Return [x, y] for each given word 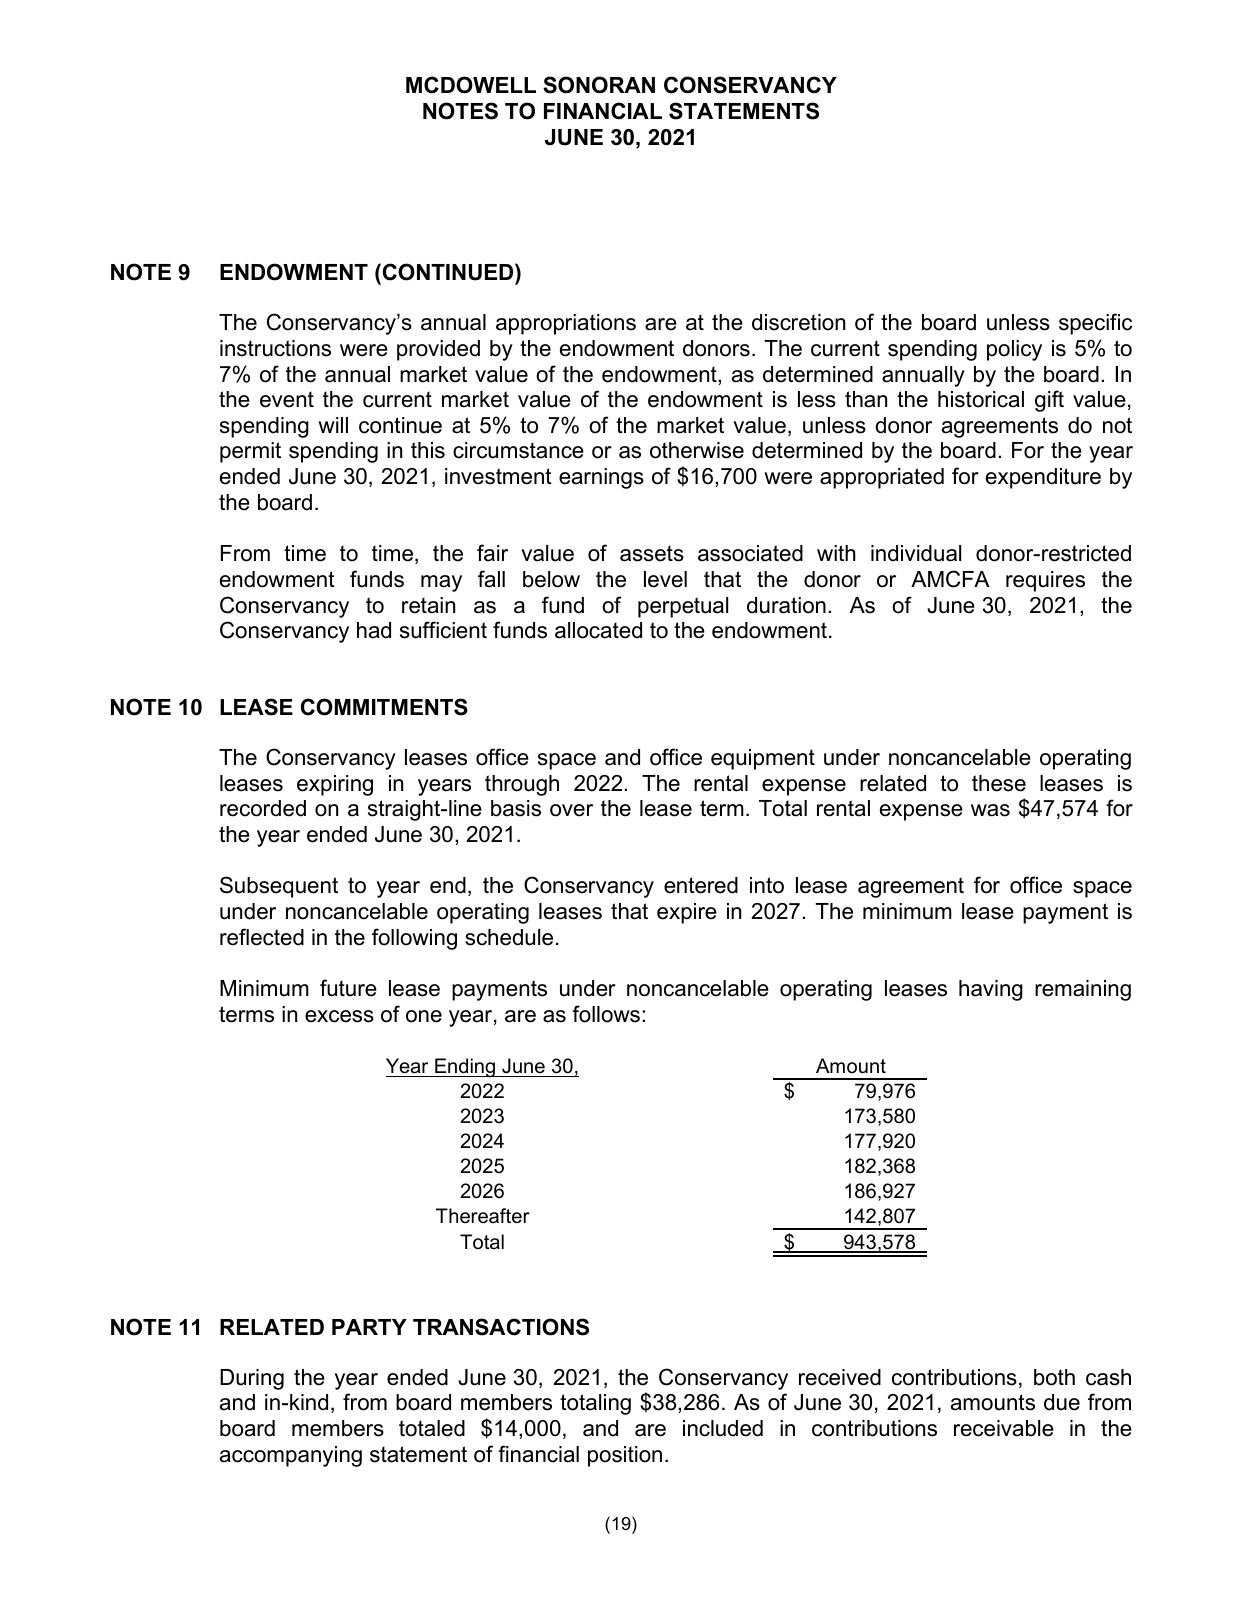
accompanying [291, 1456]
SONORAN [599, 85]
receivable [1004, 1428]
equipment [763, 759]
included [723, 1428]
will [333, 425]
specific [1095, 324]
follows [606, 1014]
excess [339, 1016]
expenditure [1043, 478]
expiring [335, 785]
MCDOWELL [471, 85]
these [999, 783]
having [991, 990]
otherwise [697, 450]
